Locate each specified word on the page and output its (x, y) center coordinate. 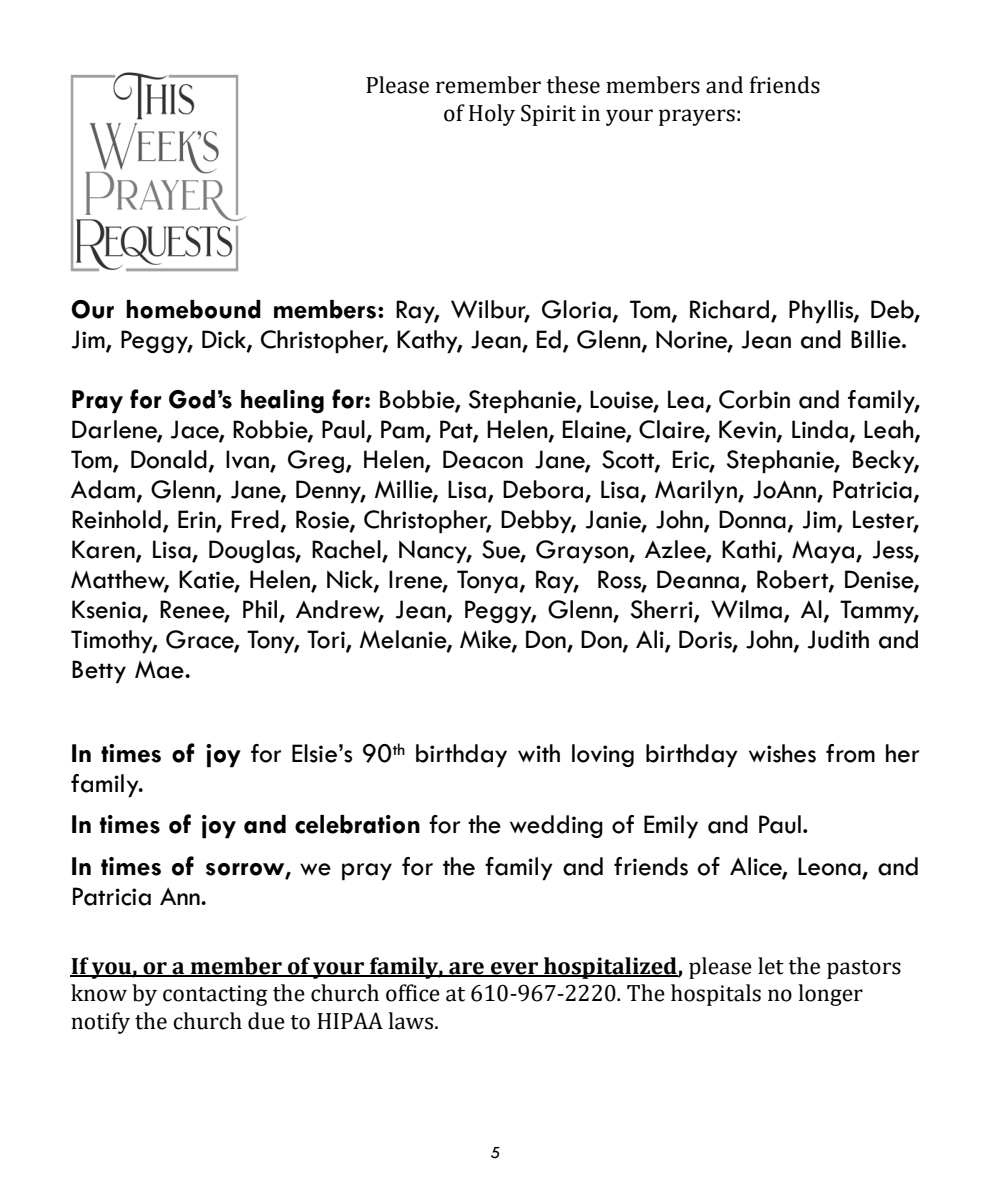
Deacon (483, 459)
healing (282, 401)
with (539, 753)
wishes (782, 753)
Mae (160, 670)
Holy (492, 115)
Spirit (548, 115)
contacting (215, 995)
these (573, 85)
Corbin (754, 399)
